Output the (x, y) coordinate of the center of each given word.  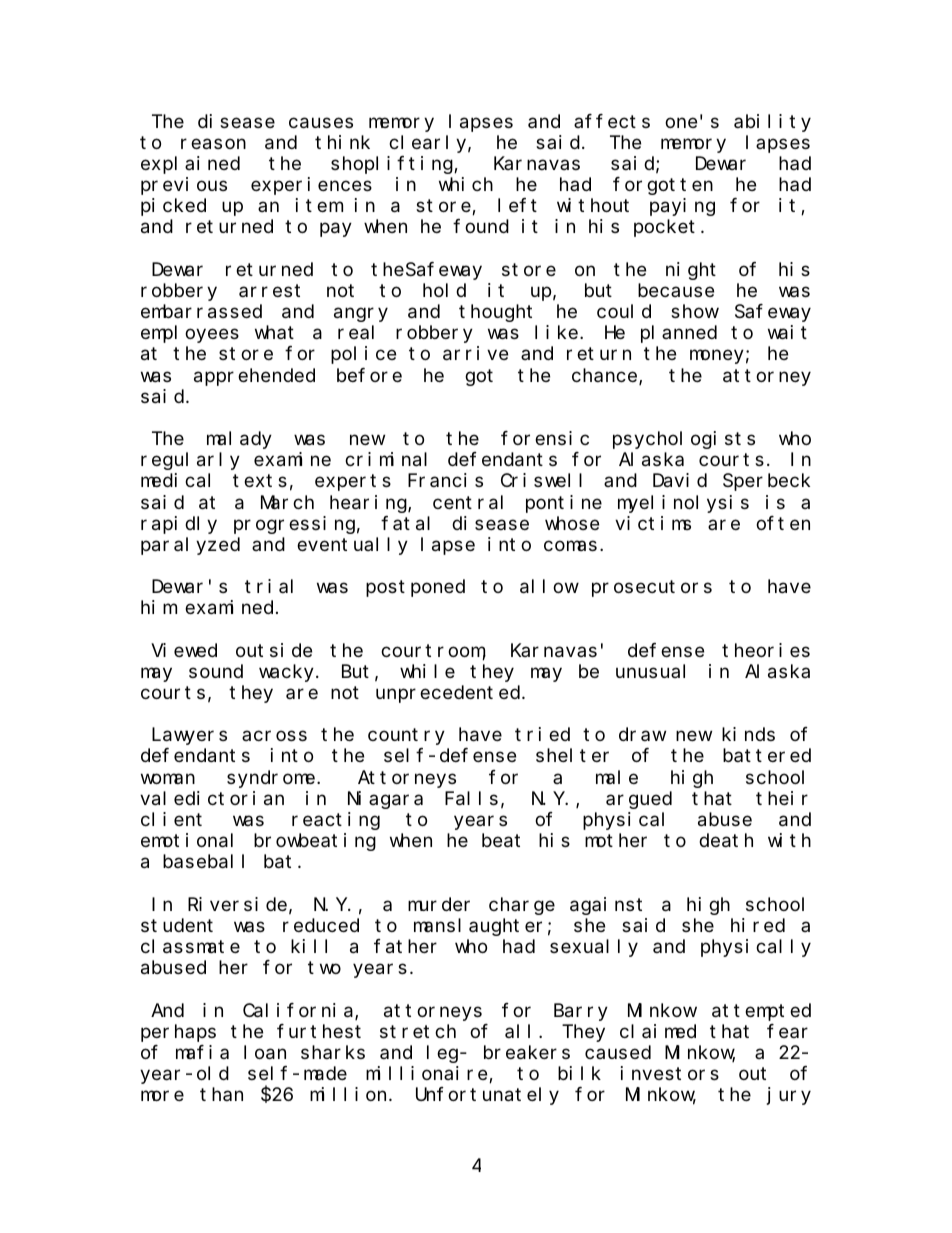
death (726, 841)
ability (772, 123)
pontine (564, 504)
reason (213, 144)
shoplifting (393, 165)
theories (766, 650)
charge (522, 906)
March (287, 502)
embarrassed (201, 311)
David (680, 480)
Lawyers (189, 737)
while (427, 671)
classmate (190, 946)
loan (265, 1052)
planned (679, 334)
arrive (475, 353)
